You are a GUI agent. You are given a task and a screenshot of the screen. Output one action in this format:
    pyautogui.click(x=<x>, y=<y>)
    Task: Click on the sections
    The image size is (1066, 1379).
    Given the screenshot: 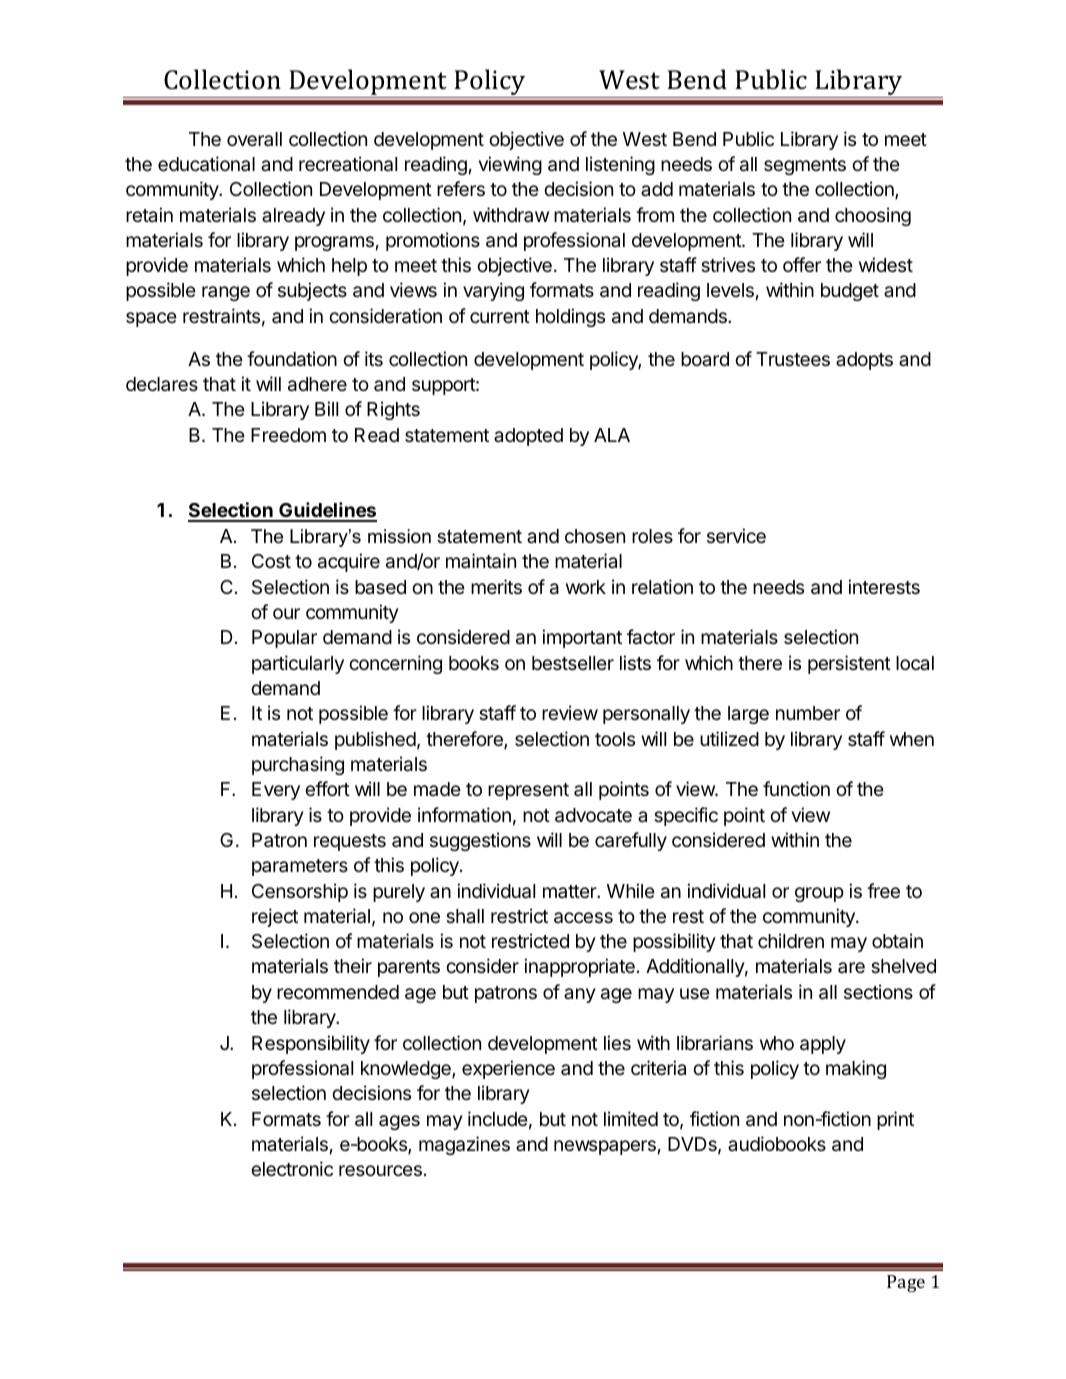 What is the action you would take?
    pyautogui.click(x=878, y=991)
